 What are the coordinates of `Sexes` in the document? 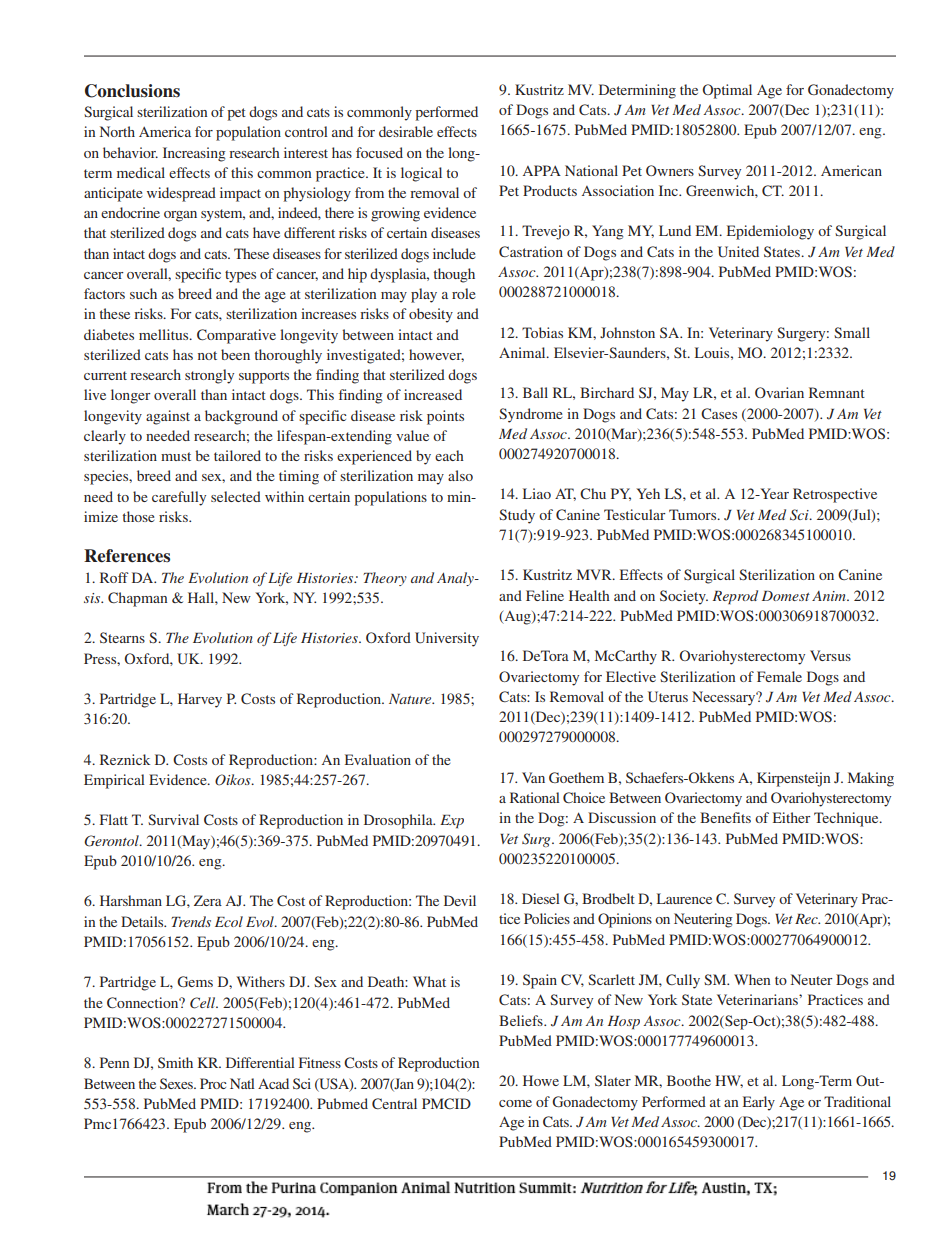 It's located at (177, 1083).
